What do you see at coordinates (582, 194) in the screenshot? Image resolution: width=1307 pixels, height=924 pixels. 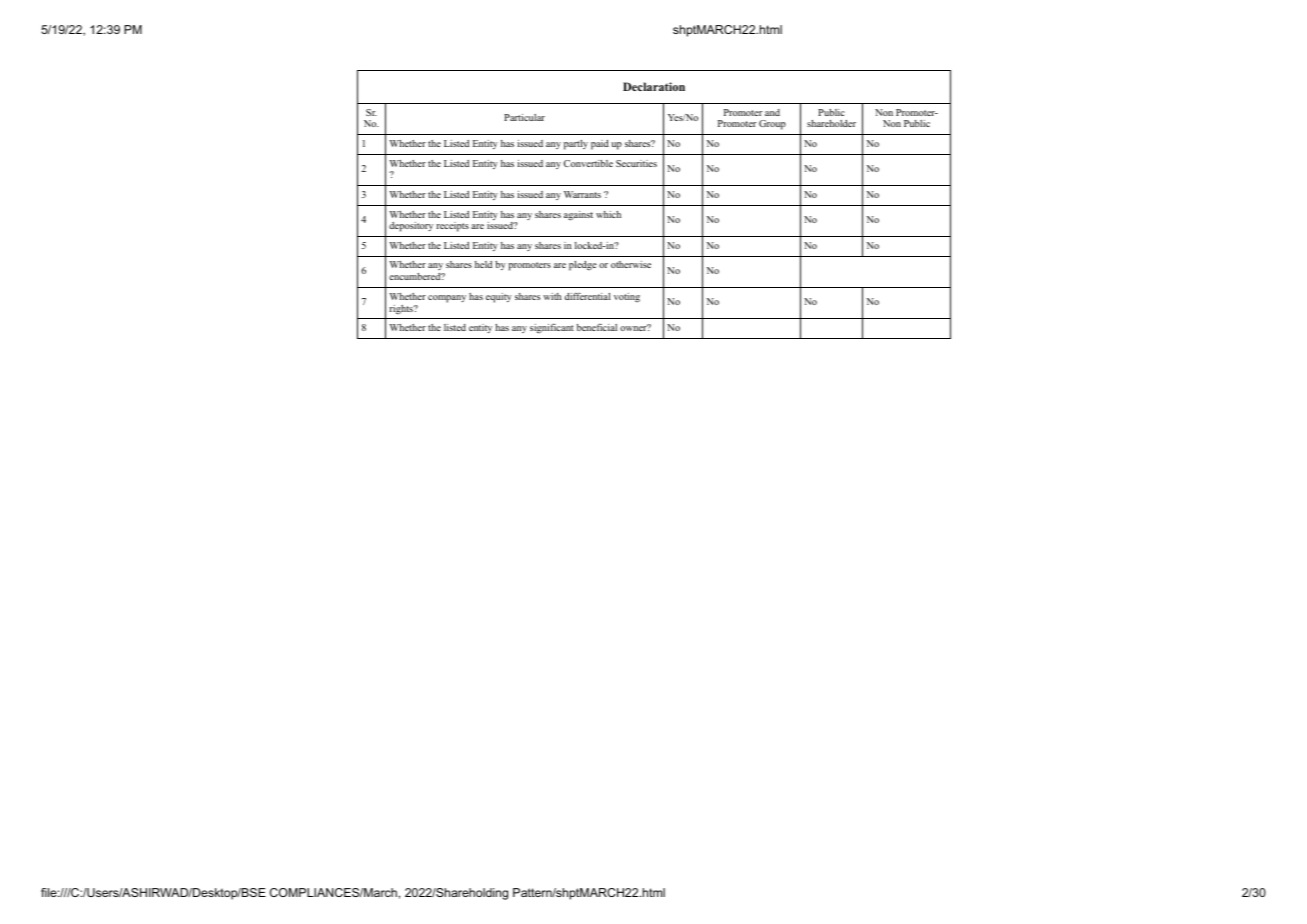 I see `Warrants` at bounding box center [582, 194].
